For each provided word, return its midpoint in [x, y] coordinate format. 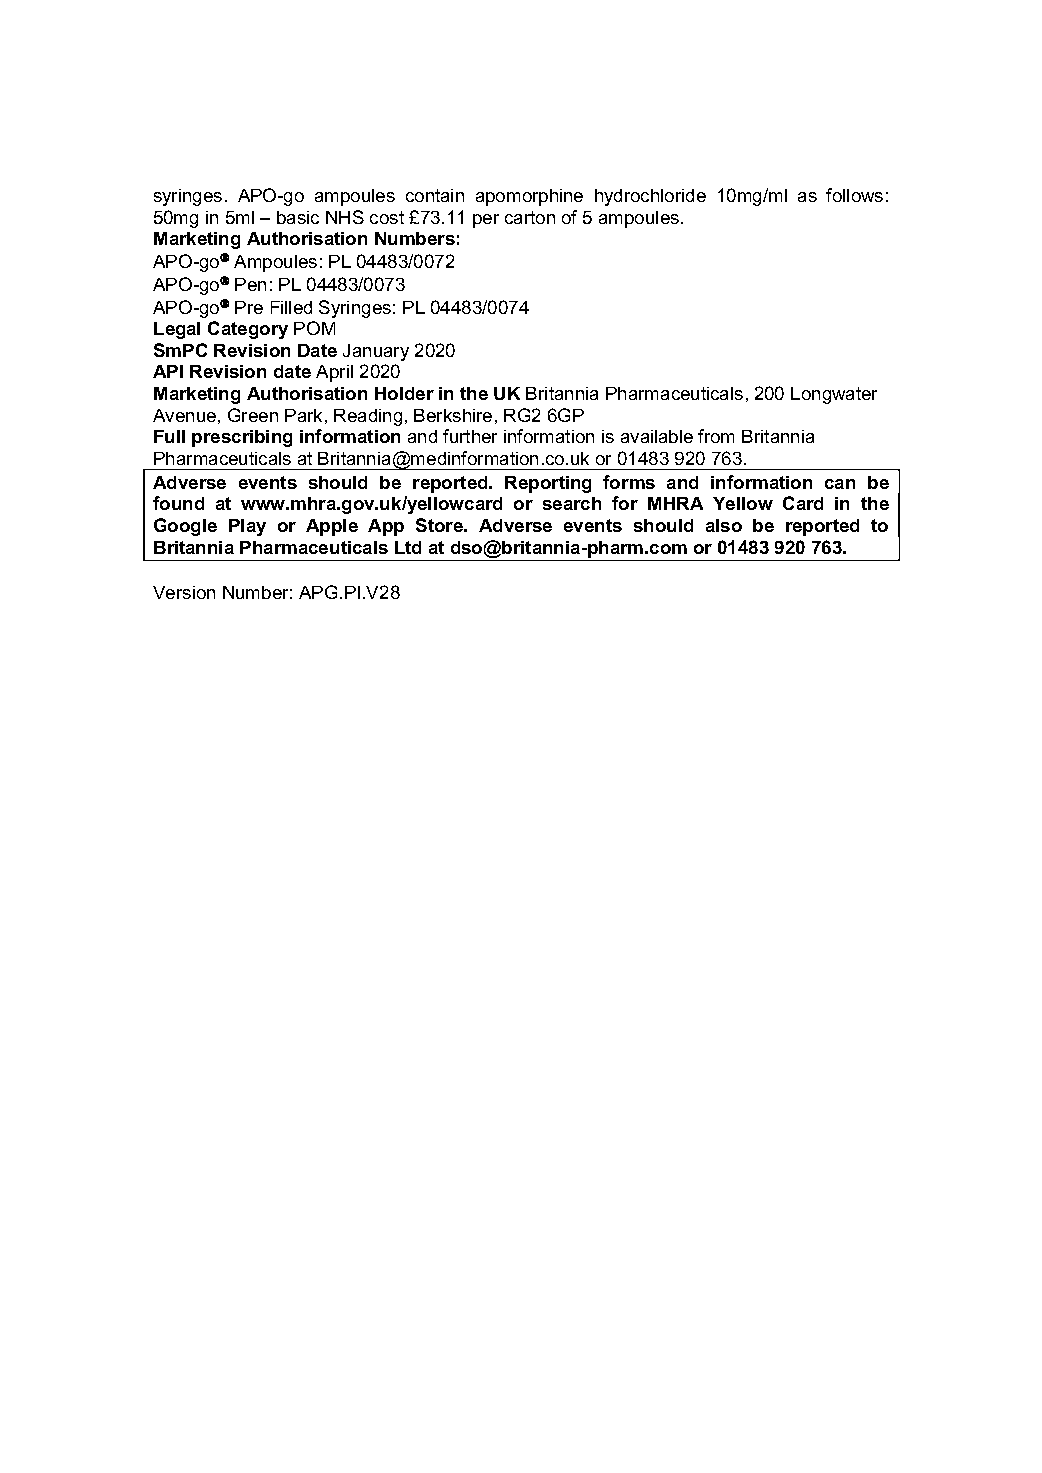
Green [253, 415]
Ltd [408, 547]
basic [298, 217]
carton [530, 217]
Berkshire [453, 415]
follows [854, 195]
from [716, 436]
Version [184, 592]
